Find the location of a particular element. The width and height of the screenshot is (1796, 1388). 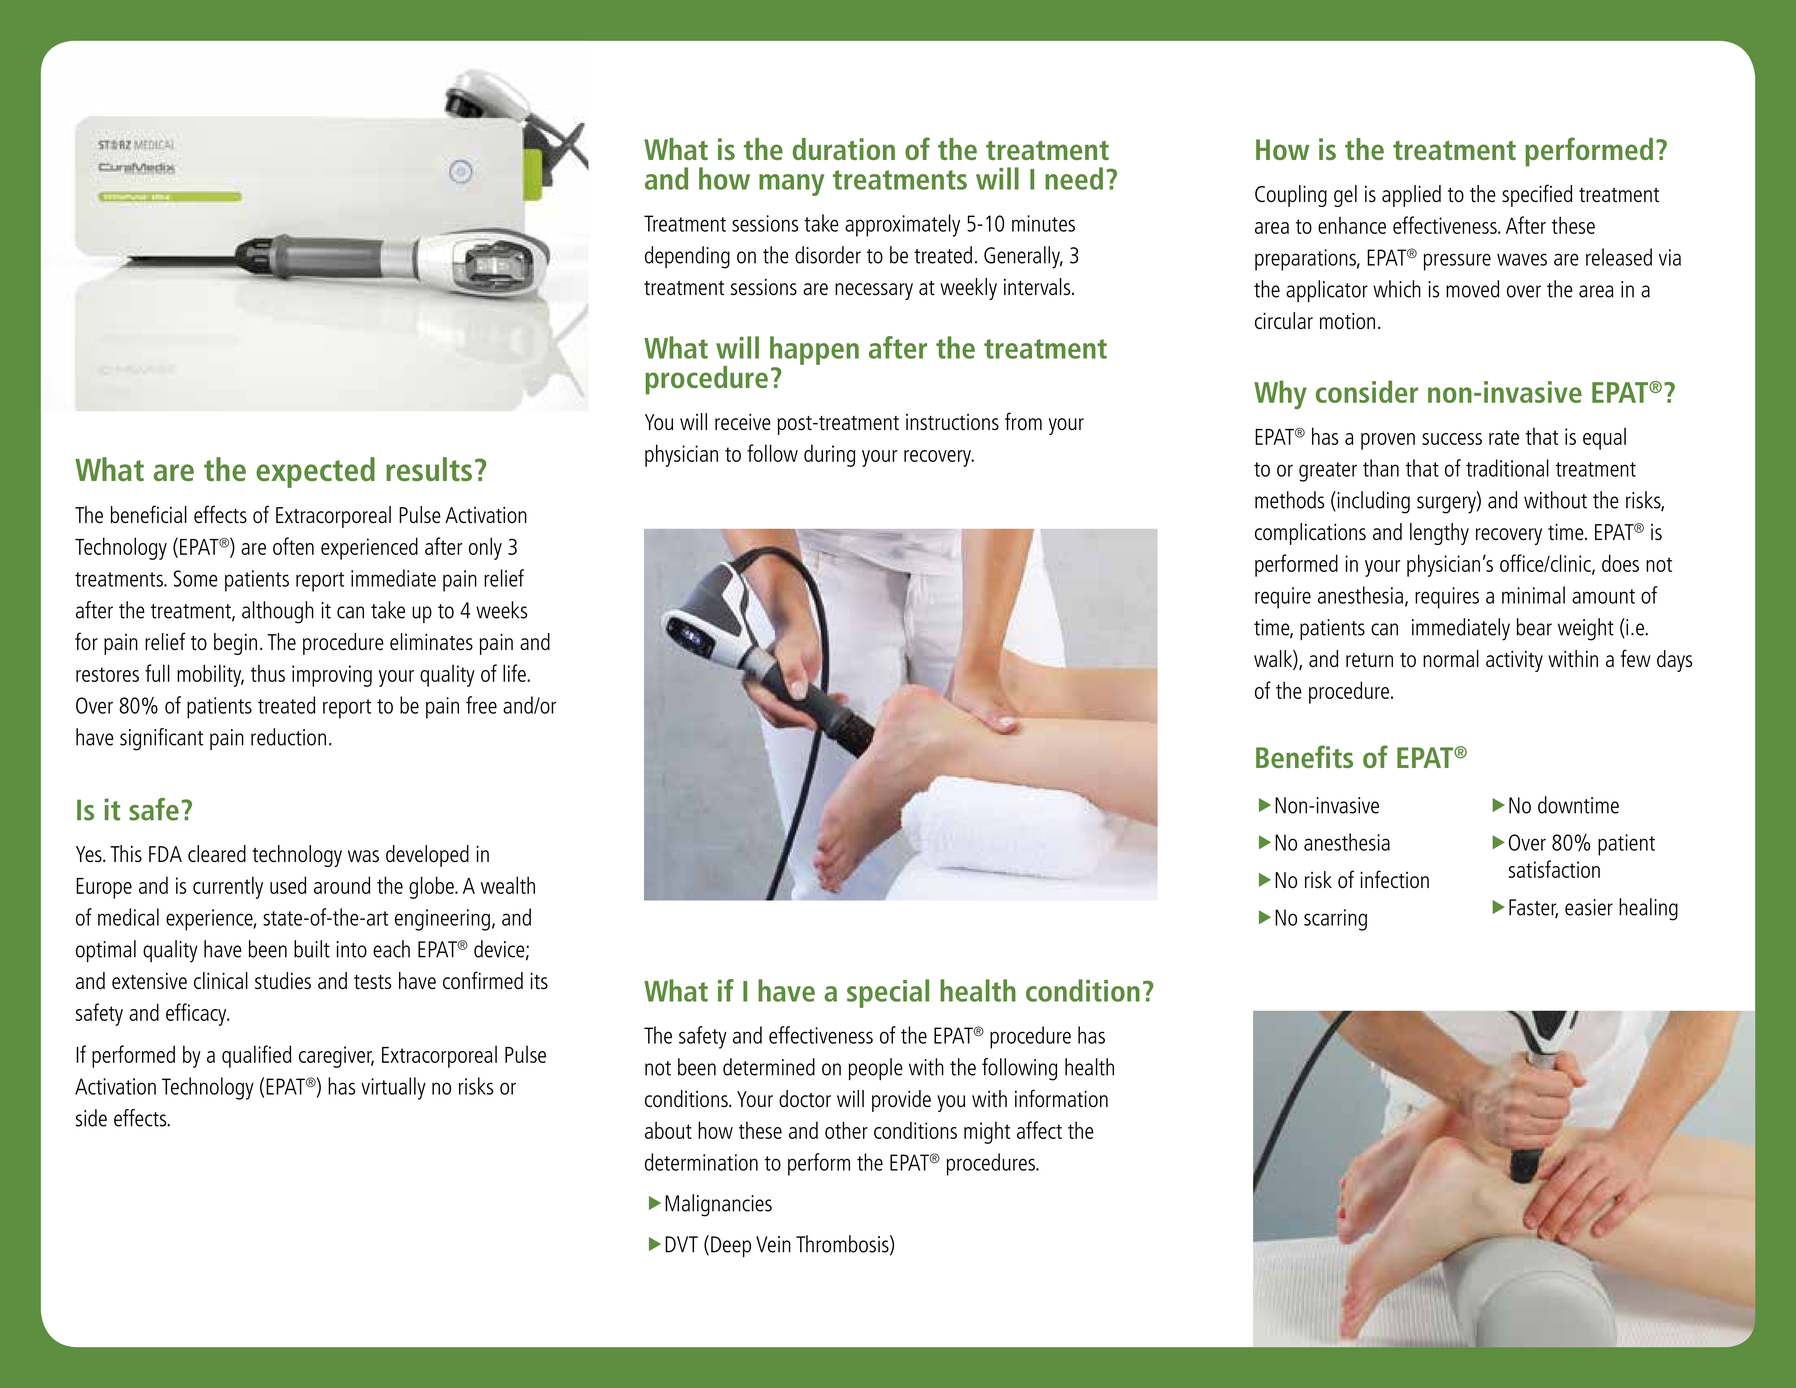

easier is located at coordinates (1589, 907).
